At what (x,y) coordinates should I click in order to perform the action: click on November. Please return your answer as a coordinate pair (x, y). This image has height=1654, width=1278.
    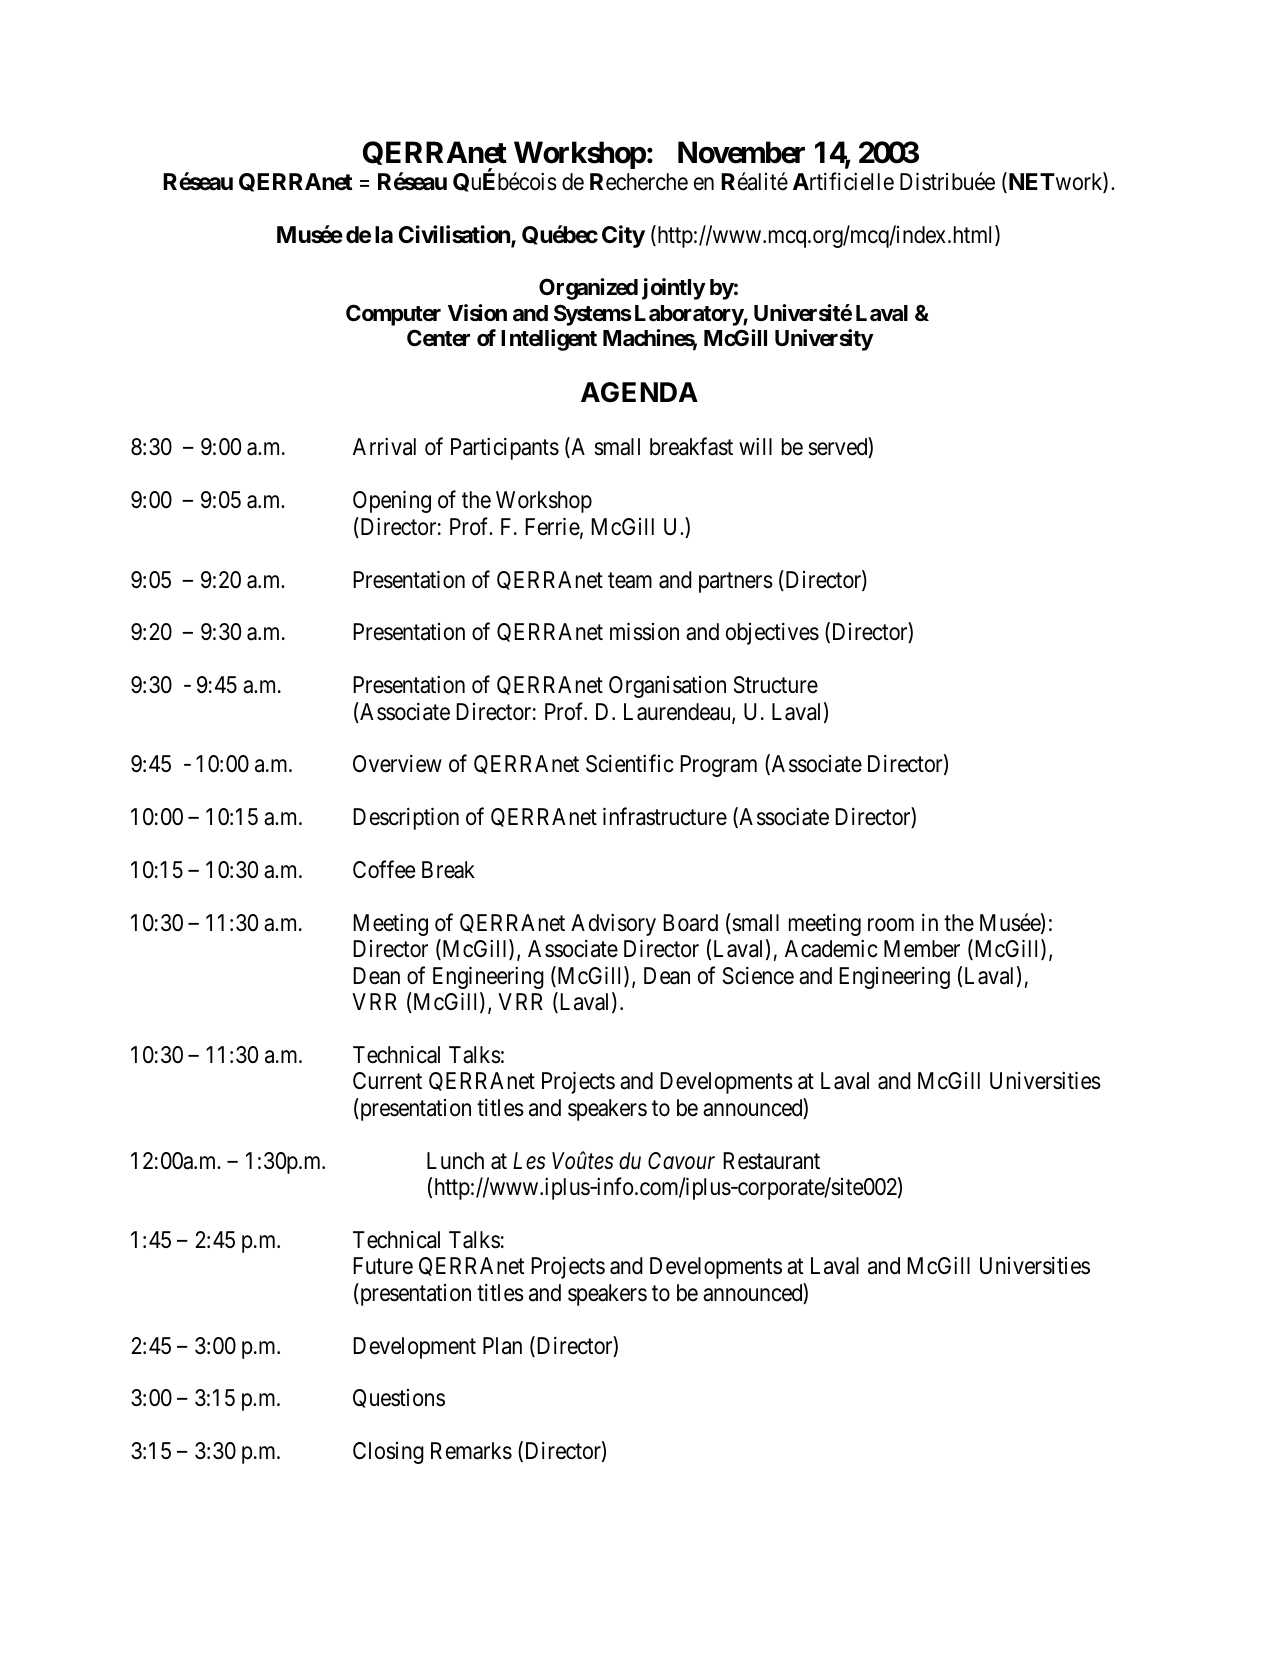
    Looking at the image, I should click on (741, 152).
